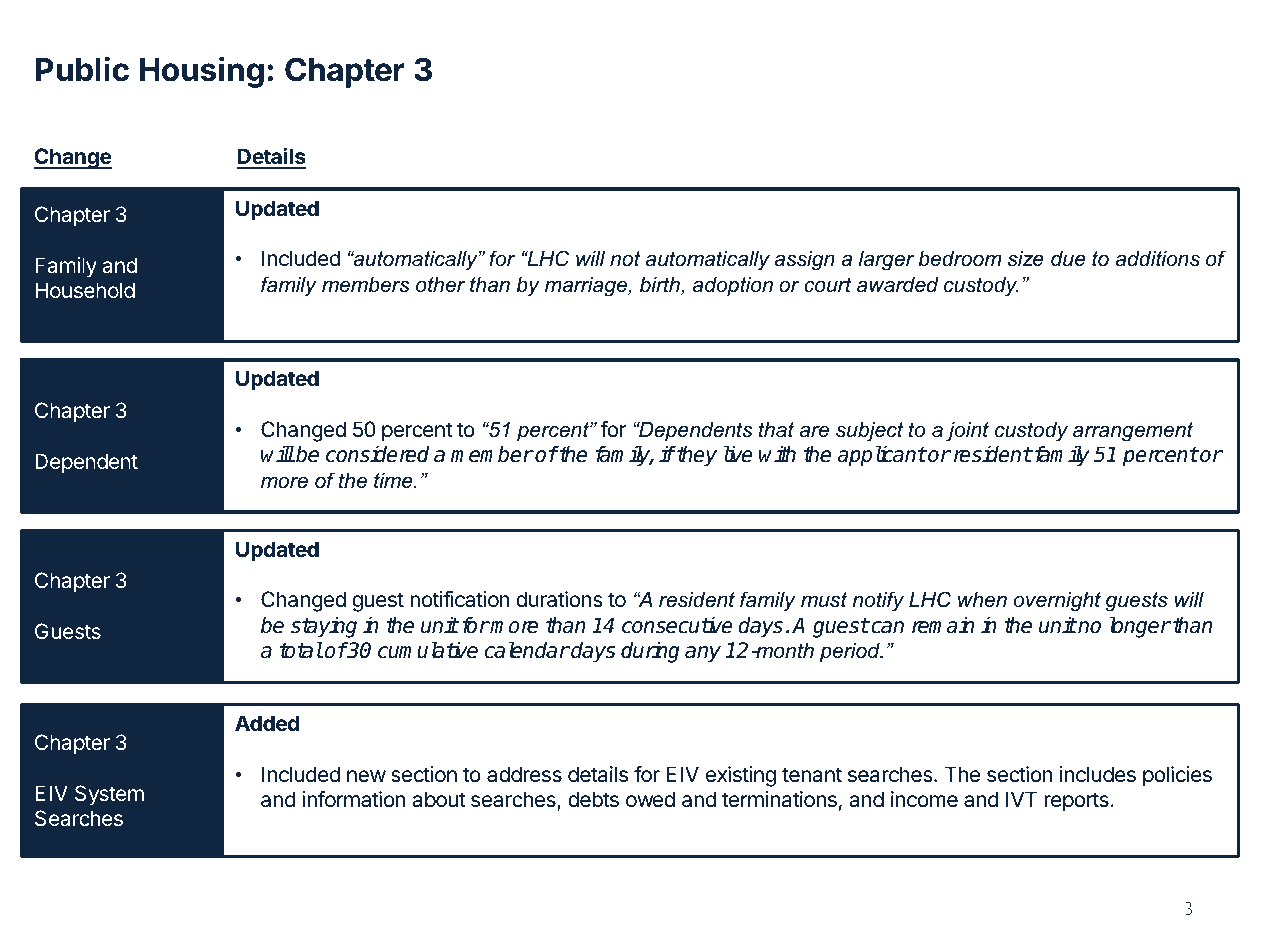  What do you see at coordinates (1026, 259) in the page?
I see `size` at bounding box center [1026, 259].
